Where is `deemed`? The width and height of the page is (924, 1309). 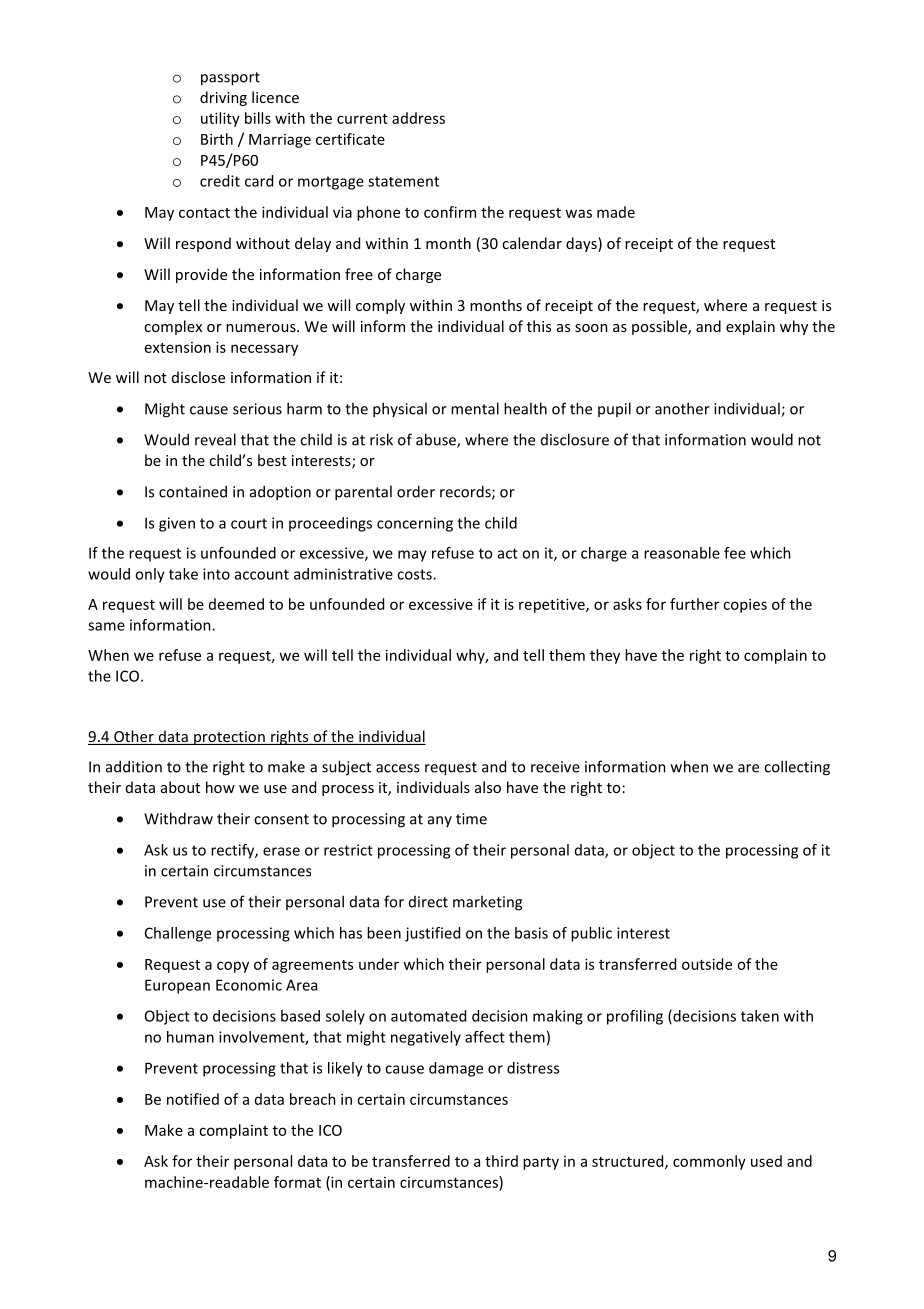 deemed is located at coordinates (236, 604).
